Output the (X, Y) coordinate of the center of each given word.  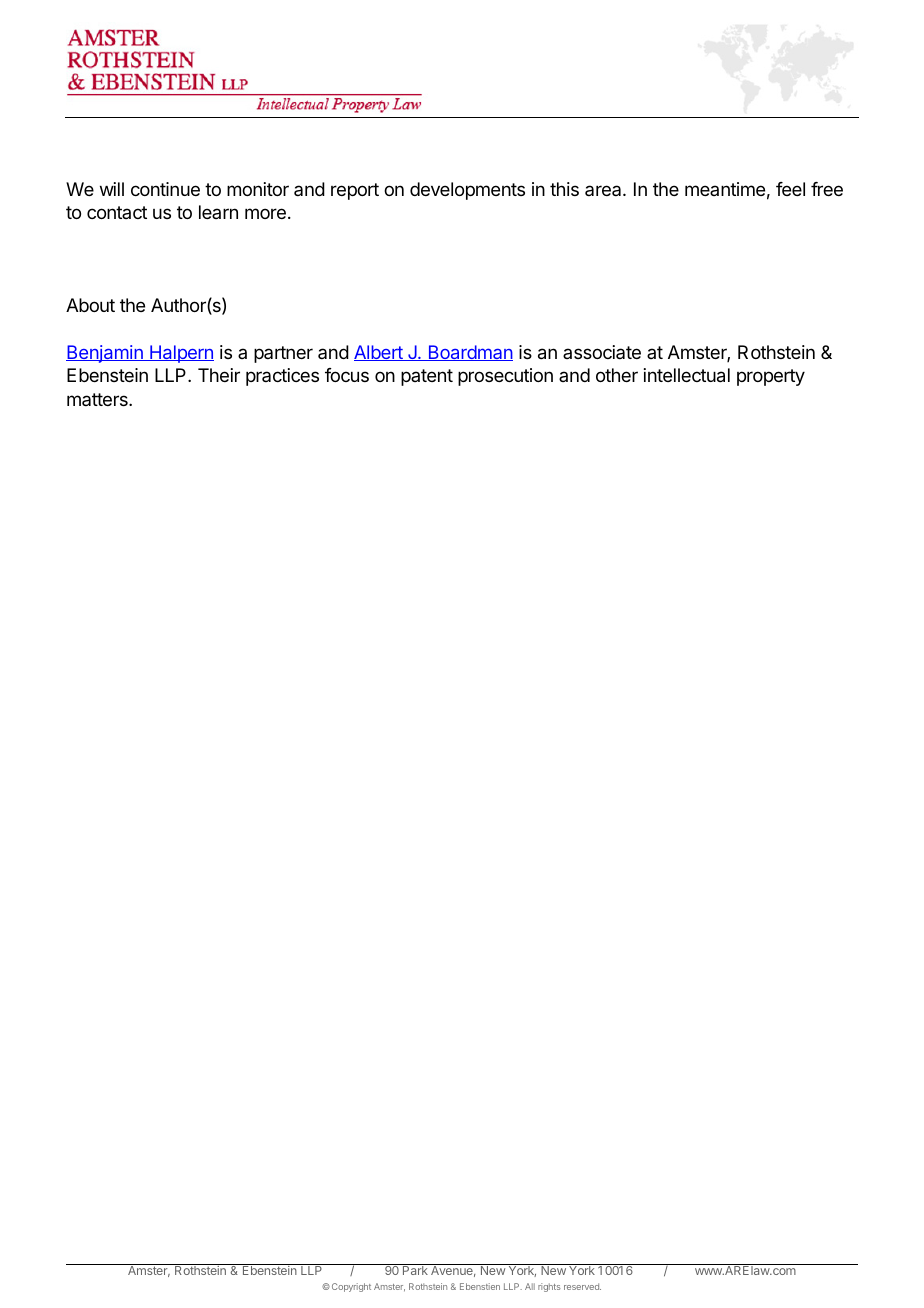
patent (427, 377)
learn (218, 212)
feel (790, 189)
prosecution (505, 377)
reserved (582, 1286)
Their (219, 375)
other (617, 375)
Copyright (350, 1287)
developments (467, 191)
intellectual (687, 375)
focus (347, 375)
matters (98, 399)
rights (549, 1287)
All (530, 1286)
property (771, 377)
